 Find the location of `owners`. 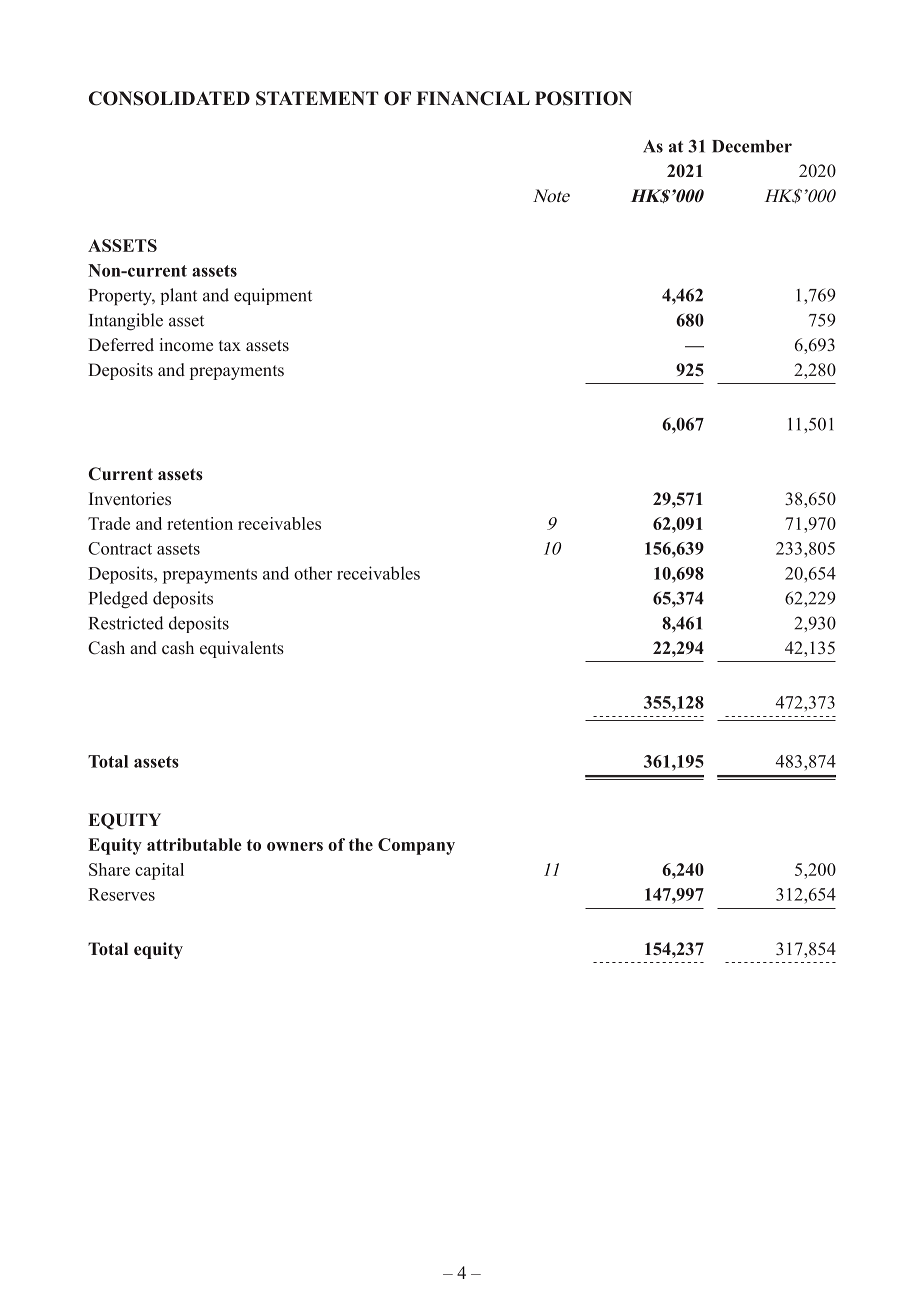

owners is located at coordinates (295, 846).
